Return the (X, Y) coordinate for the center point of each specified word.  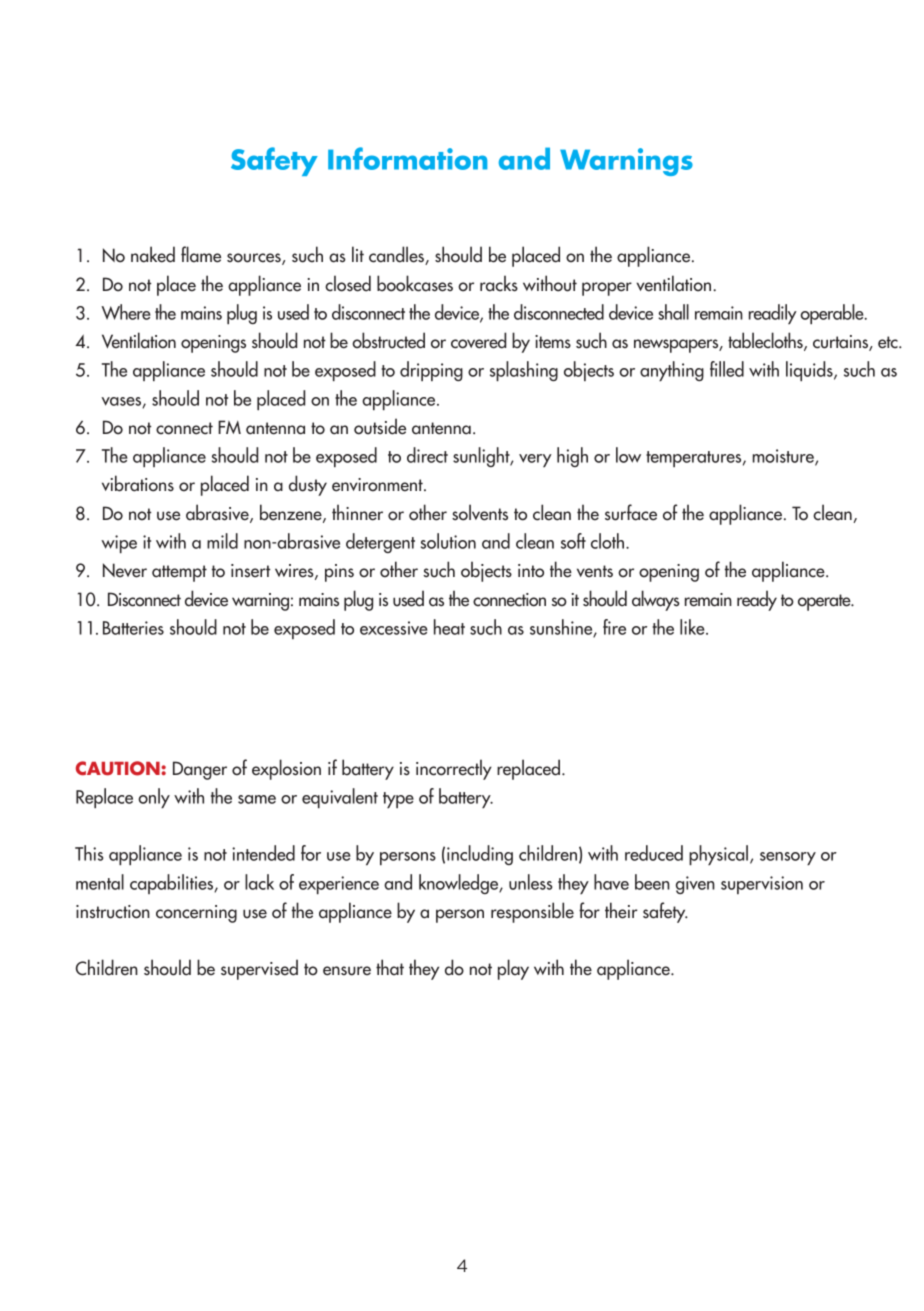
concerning (196, 914)
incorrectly (454, 769)
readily (773, 314)
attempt (179, 573)
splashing (524, 371)
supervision (762, 885)
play (513, 969)
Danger (200, 770)
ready (757, 600)
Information (407, 158)
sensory (788, 859)
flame (201, 254)
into (531, 571)
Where (125, 312)
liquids (810, 371)
